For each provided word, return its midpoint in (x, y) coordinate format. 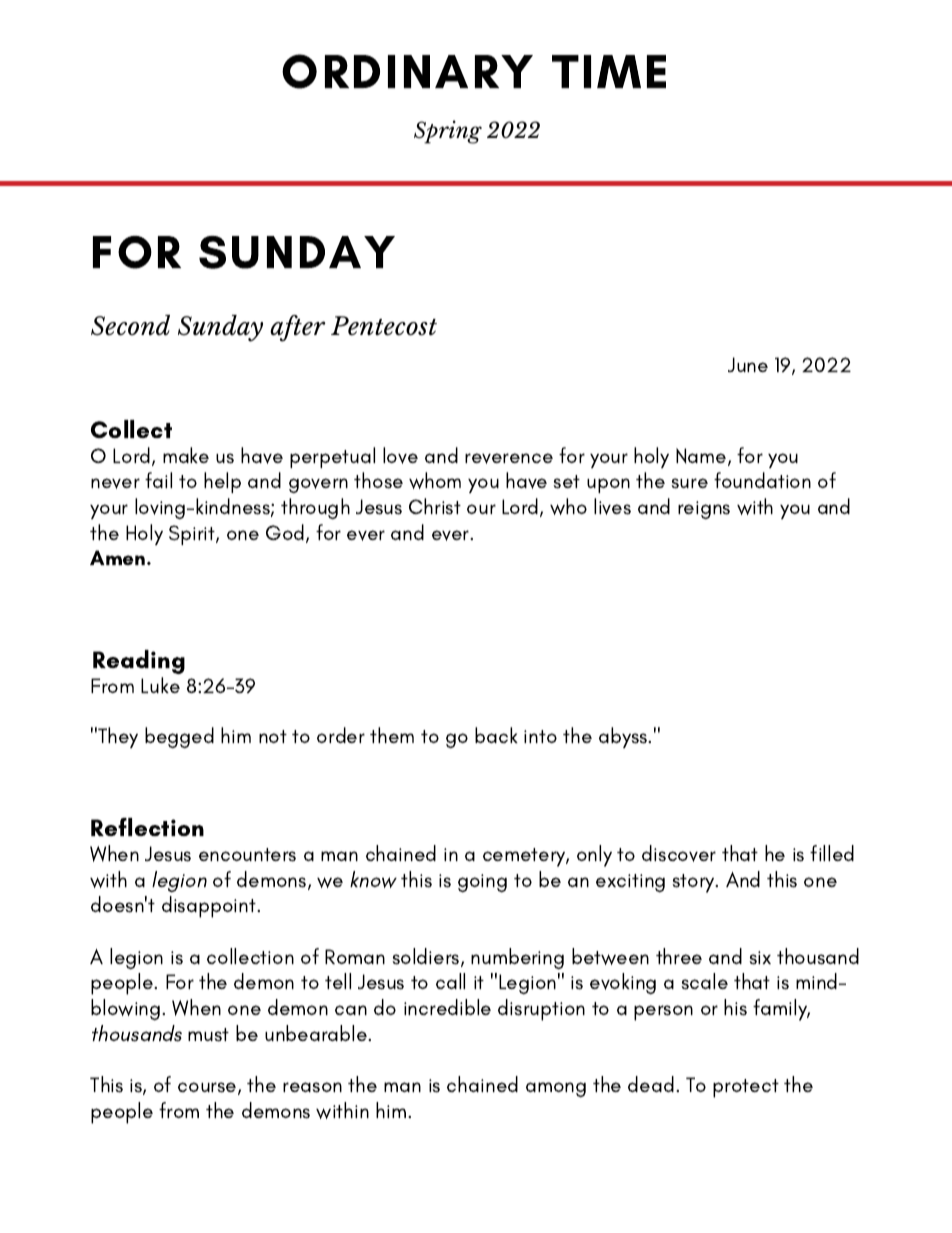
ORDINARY (407, 71)
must (208, 1035)
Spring (448, 132)
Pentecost (384, 326)
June (748, 364)
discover (679, 853)
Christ (435, 506)
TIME (609, 71)
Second (130, 325)
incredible (447, 1007)
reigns (704, 510)
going (482, 883)
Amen (119, 557)
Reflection (147, 827)
